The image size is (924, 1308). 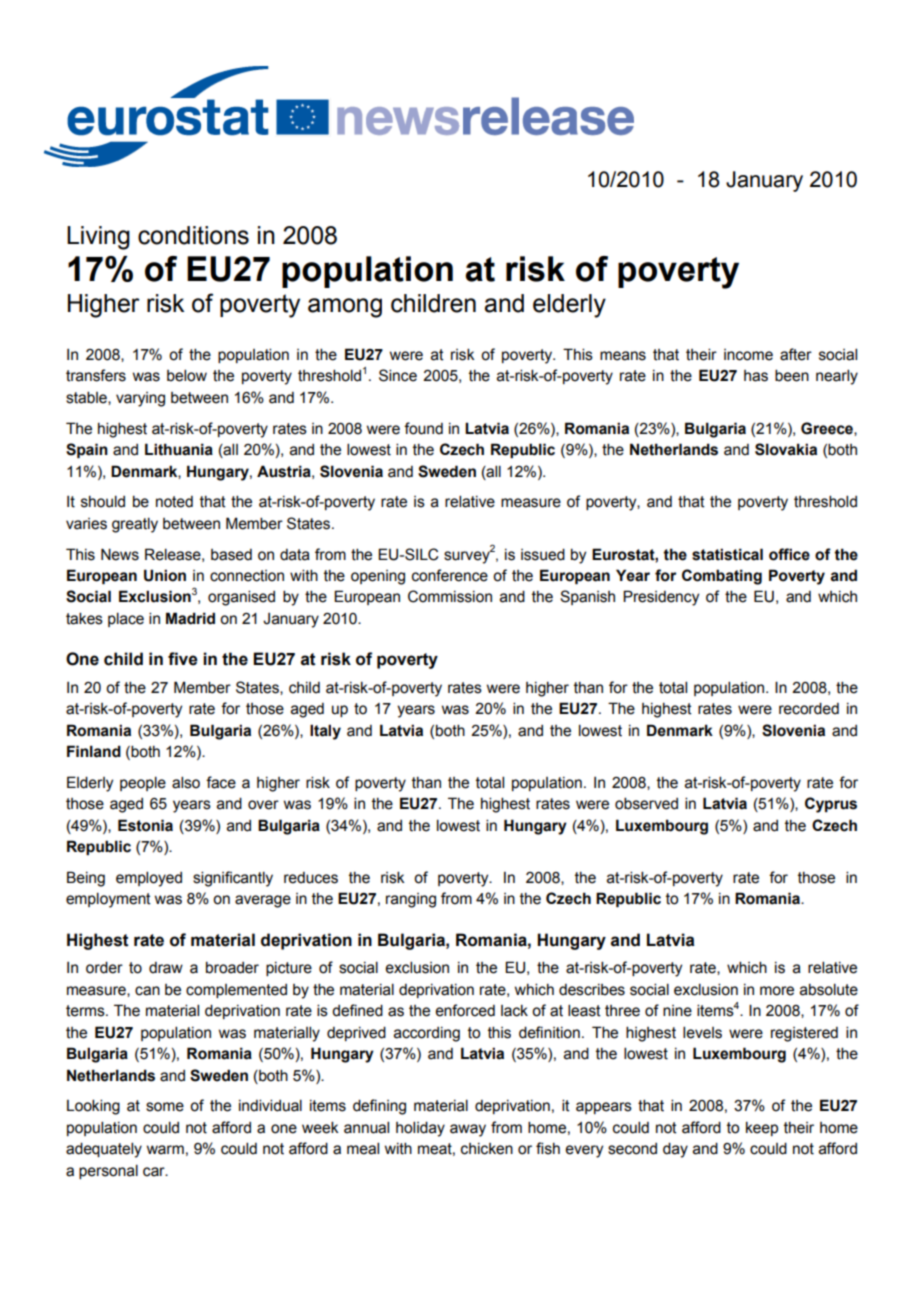 What do you see at coordinates (183, 659) in the page?
I see `five` at bounding box center [183, 659].
